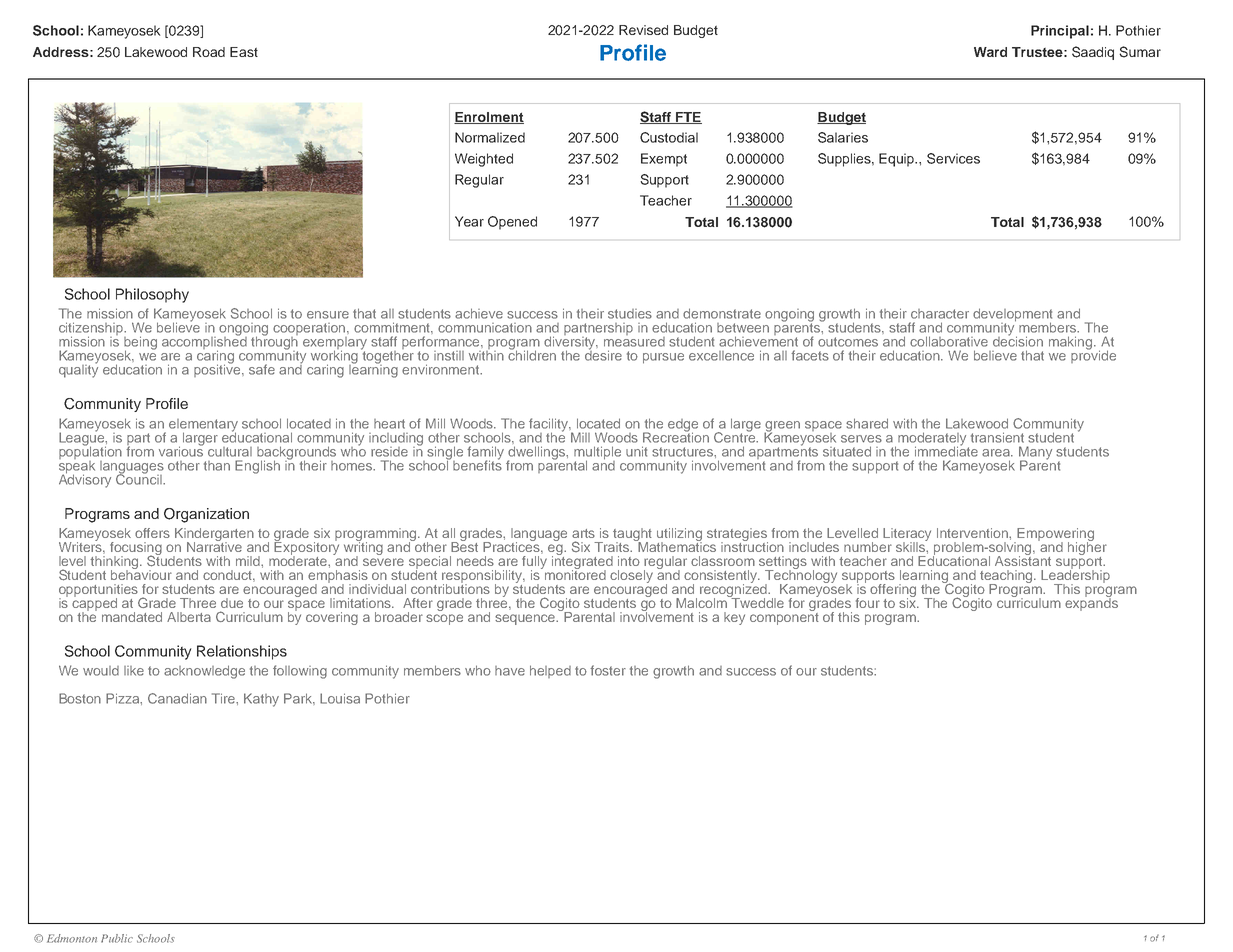 The image size is (1233, 952). What do you see at coordinates (990, 52) in the document?
I see `Ward` at bounding box center [990, 52].
